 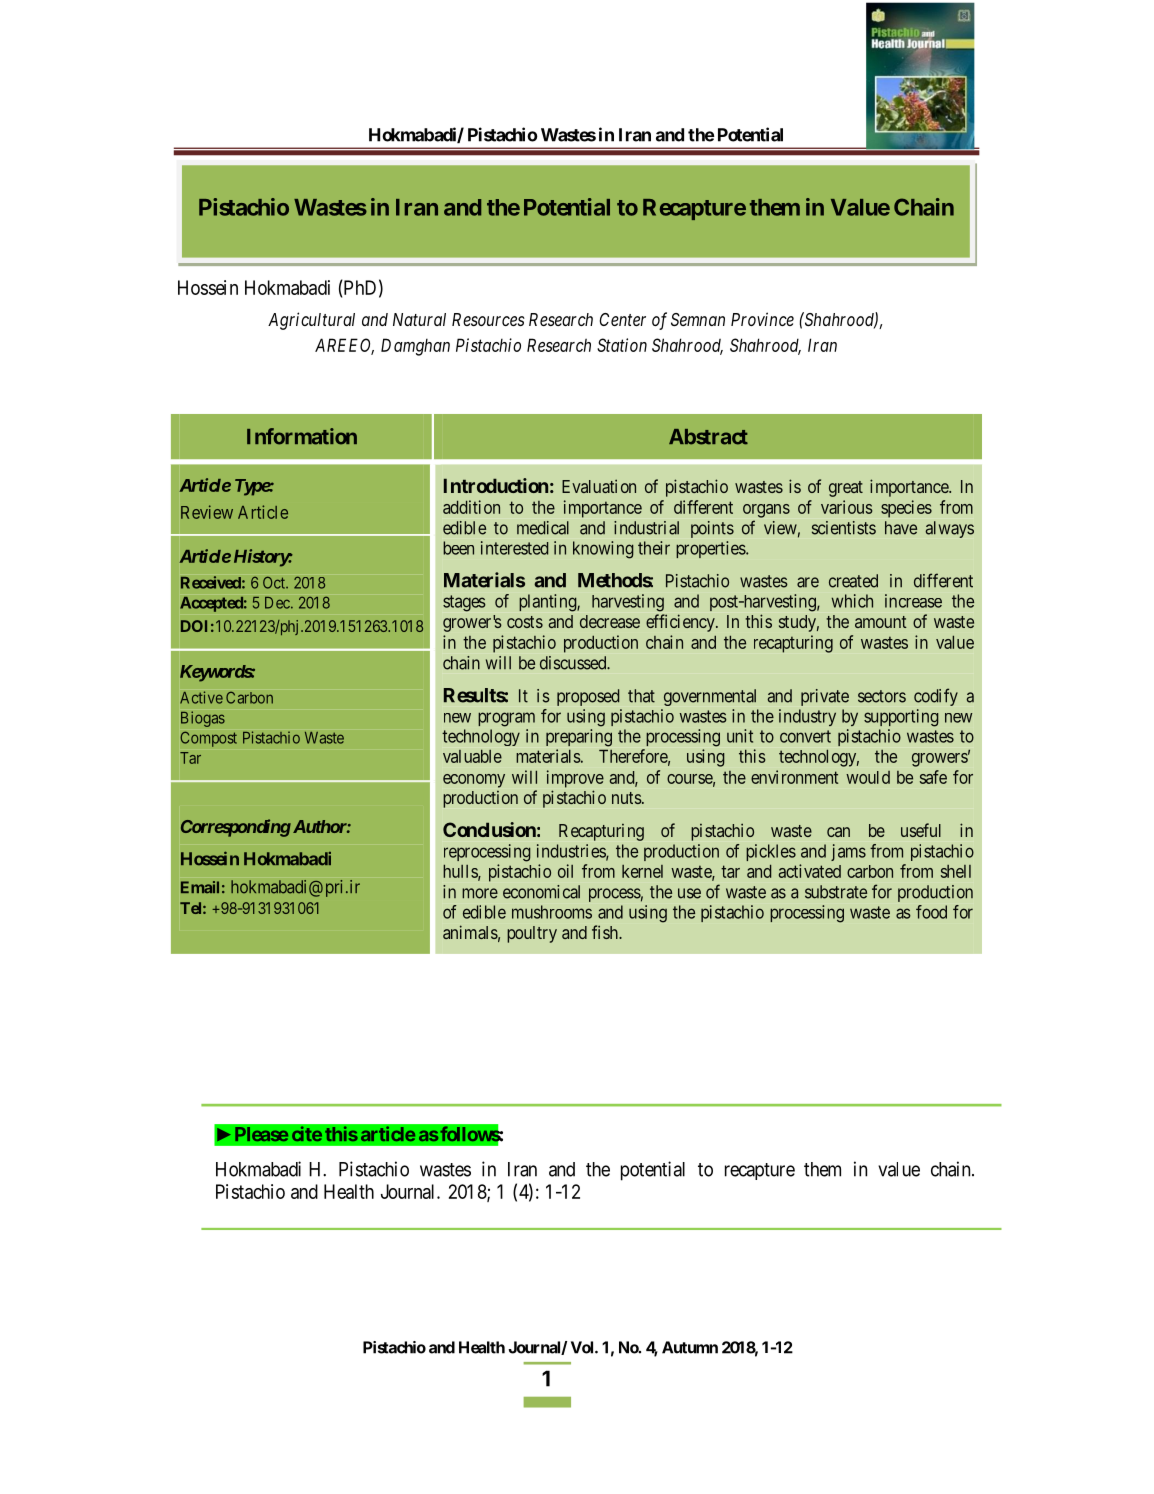 I want to click on oil, so click(x=565, y=871).
